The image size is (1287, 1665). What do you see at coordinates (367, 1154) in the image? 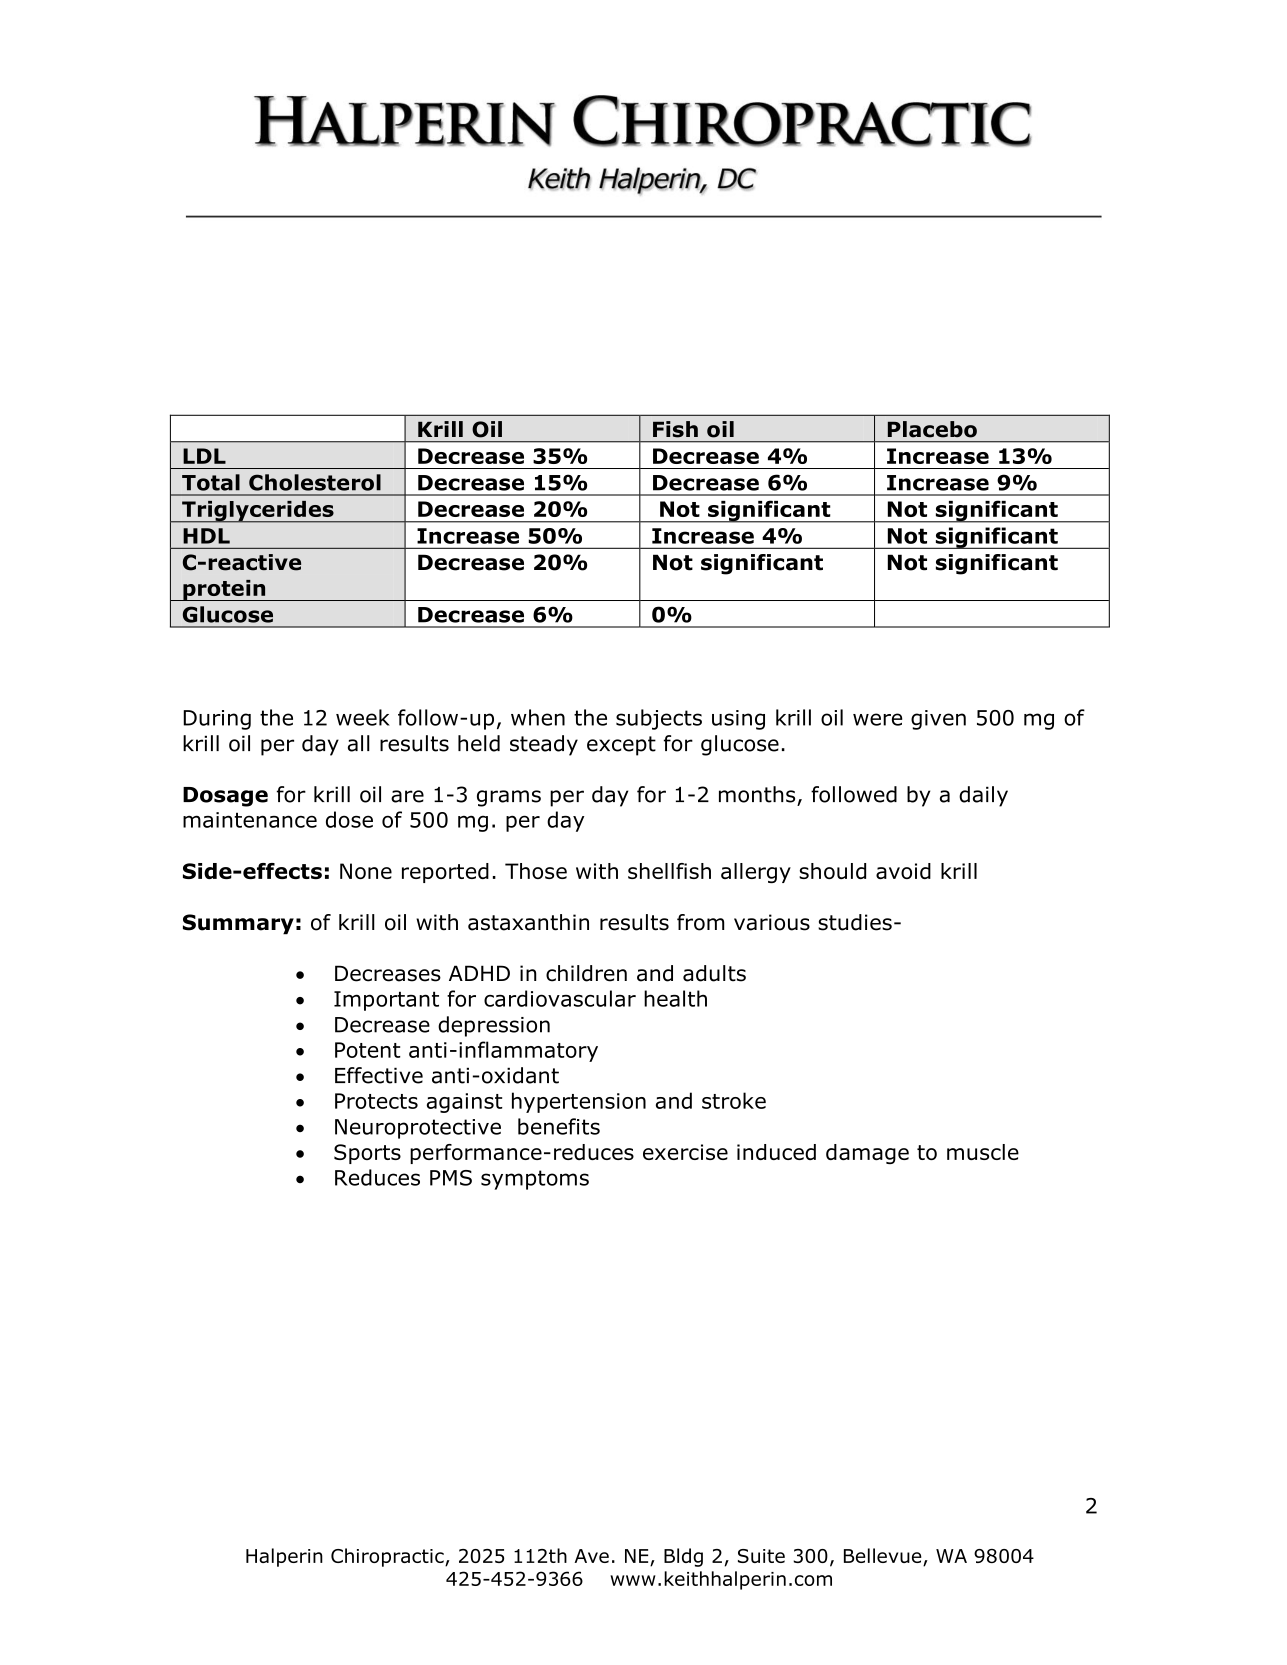
I see `Sports` at bounding box center [367, 1154].
